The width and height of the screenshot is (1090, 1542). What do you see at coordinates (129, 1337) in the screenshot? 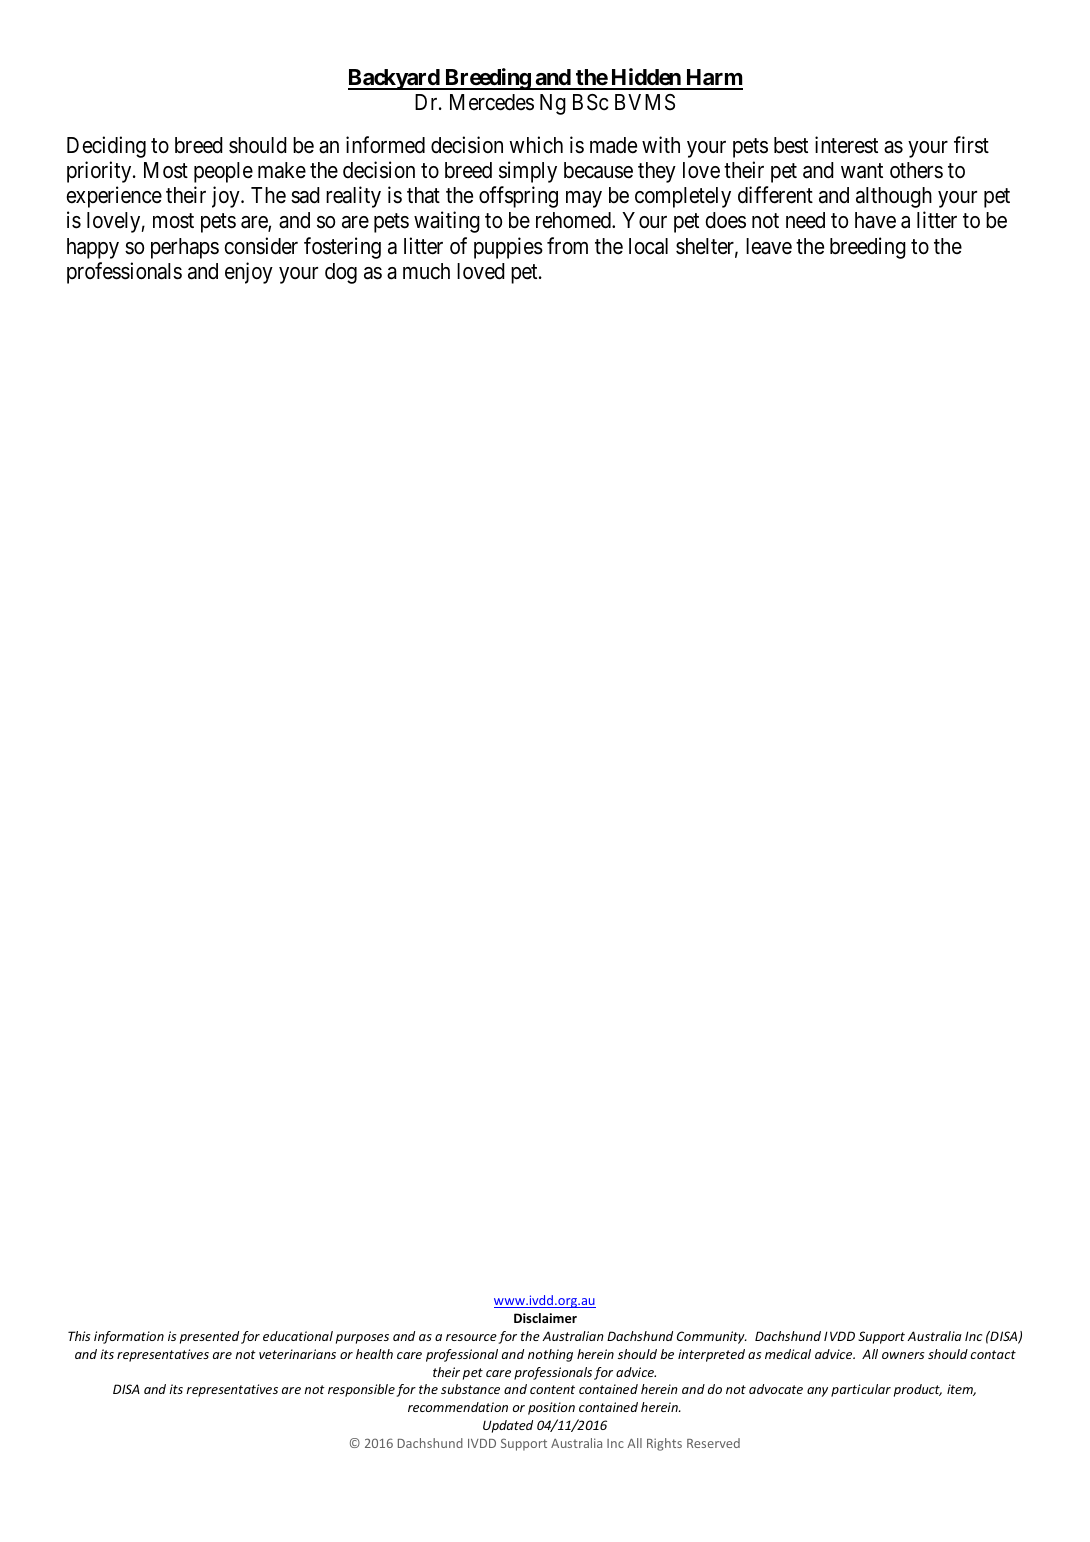
I see `information` at bounding box center [129, 1337].
